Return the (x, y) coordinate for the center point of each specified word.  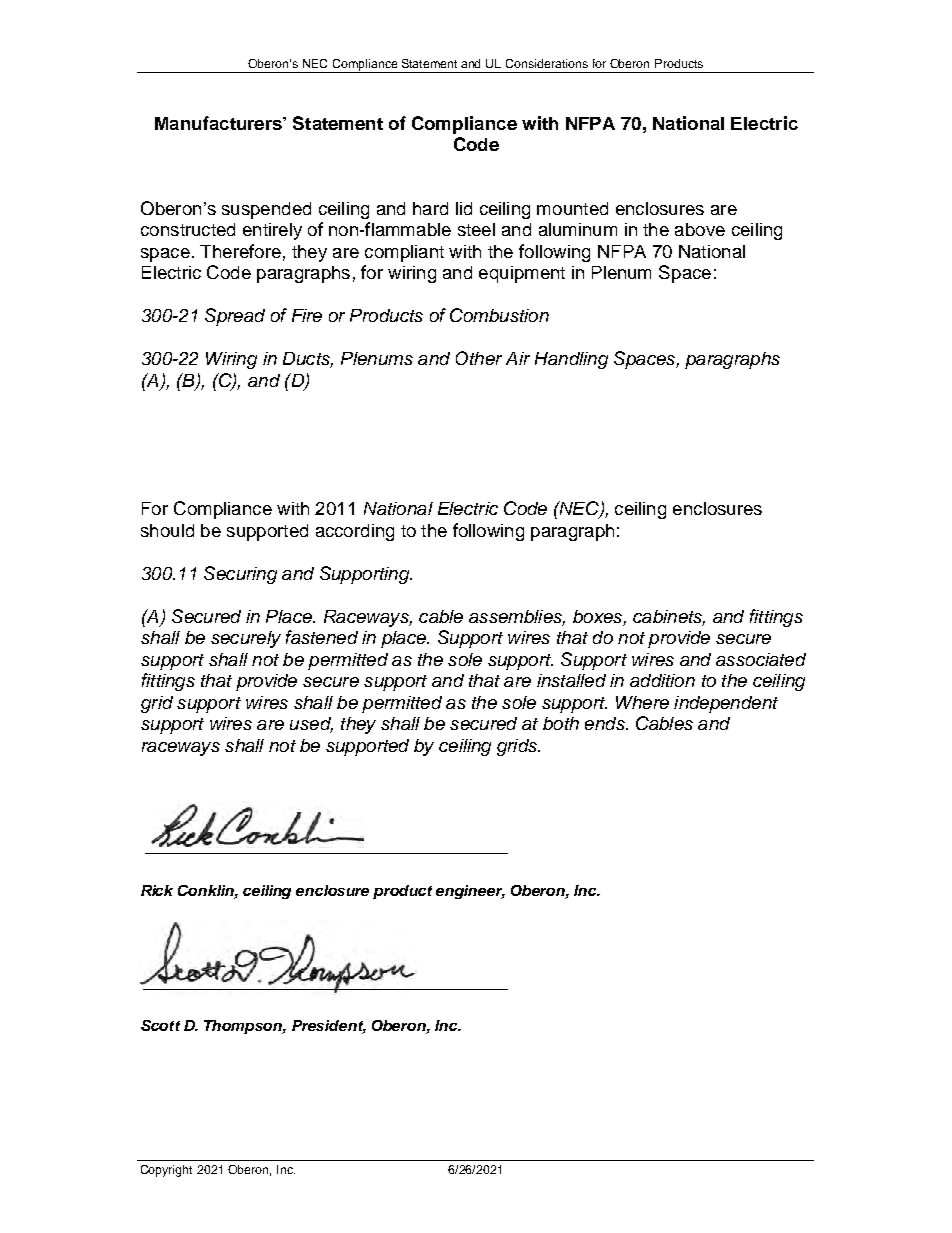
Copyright (166, 1171)
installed (571, 680)
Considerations (547, 63)
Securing (240, 575)
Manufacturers (219, 123)
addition (662, 680)
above (700, 229)
